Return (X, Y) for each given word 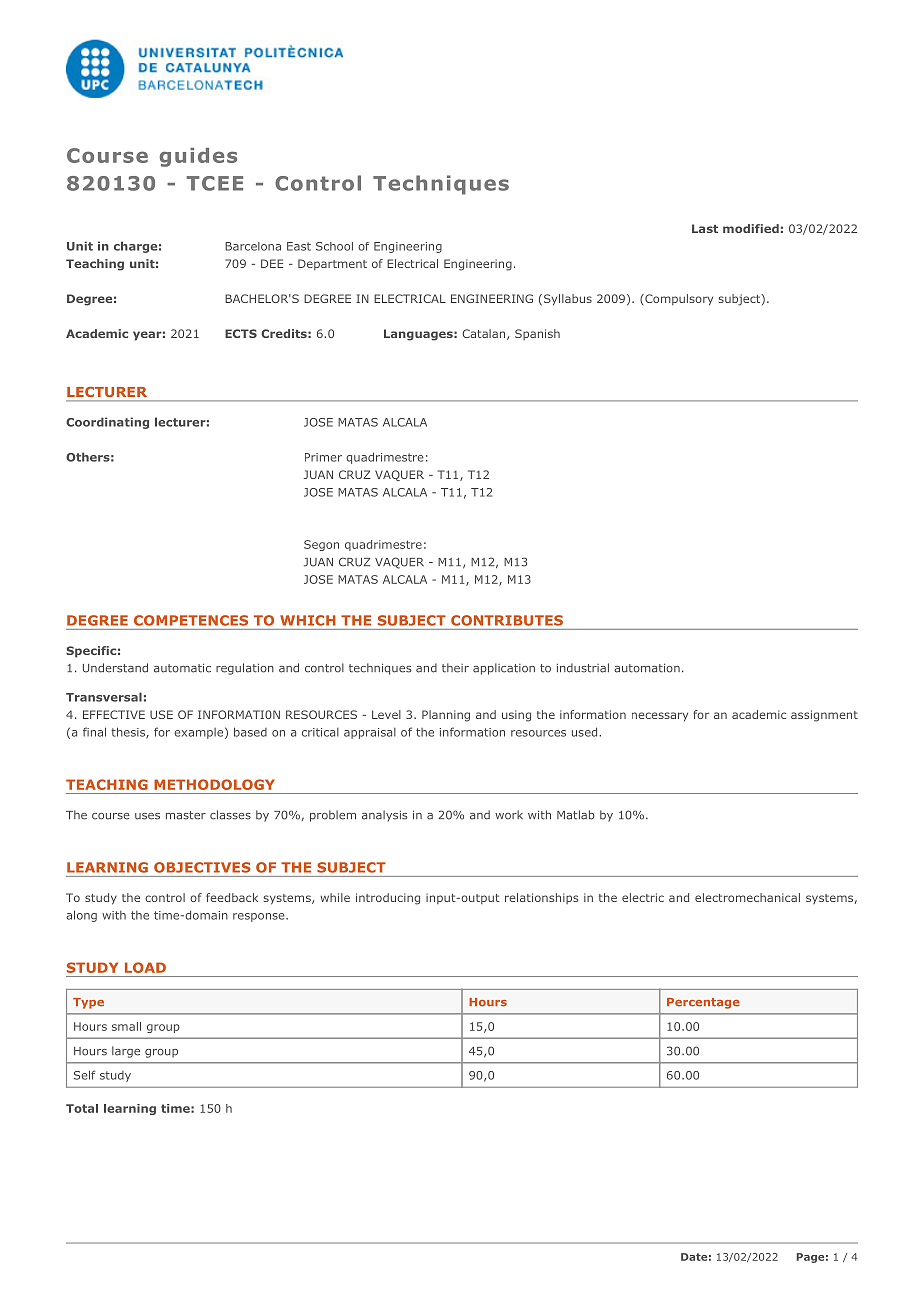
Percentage (703, 1003)
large (126, 1052)
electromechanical (747, 897)
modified (751, 228)
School (334, 246)
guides (198, 157)
